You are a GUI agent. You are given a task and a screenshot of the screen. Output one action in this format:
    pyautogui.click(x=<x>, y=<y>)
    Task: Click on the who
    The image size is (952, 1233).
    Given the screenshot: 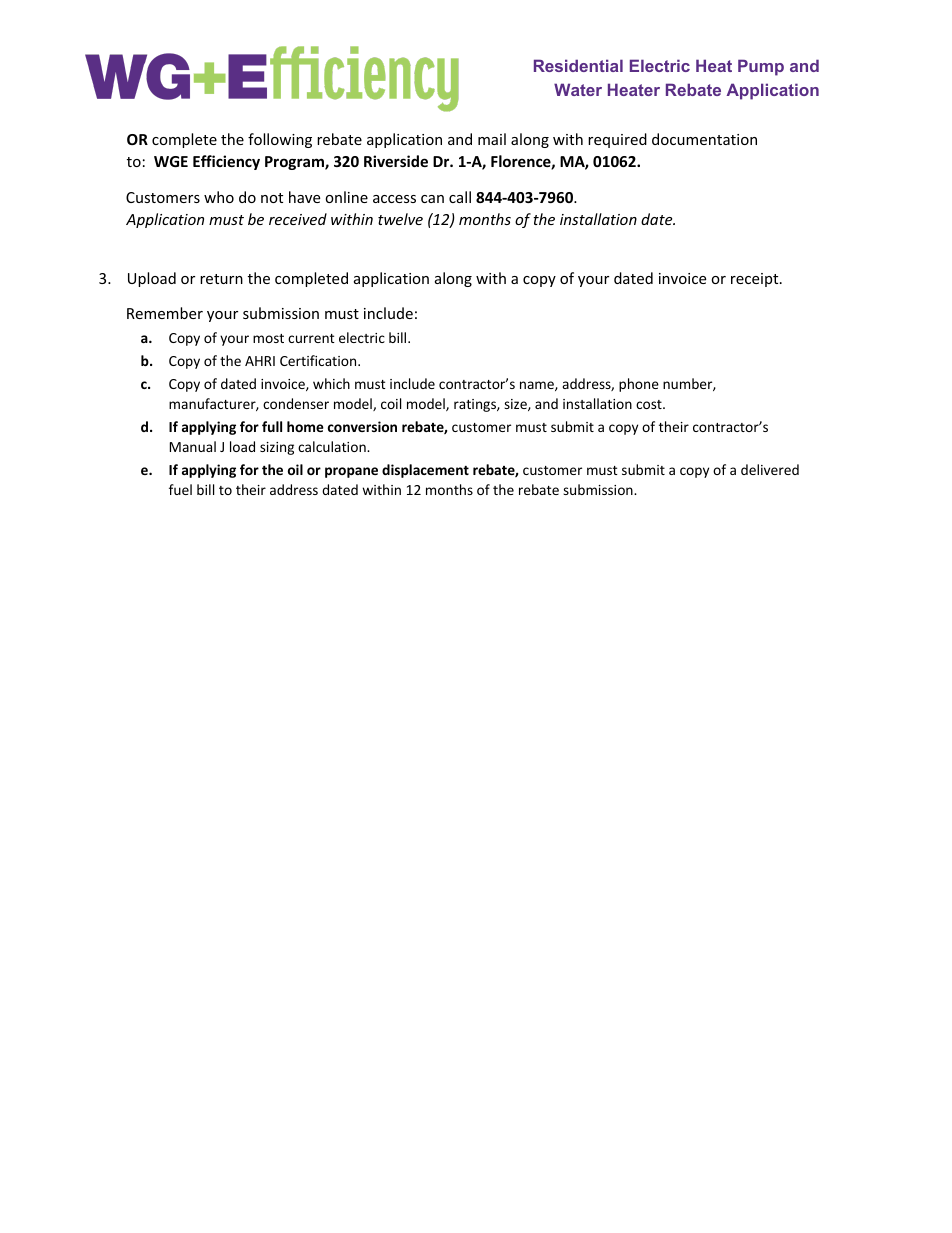 What is the action you would take?
    pyautogui.click(x=219, y=197)
